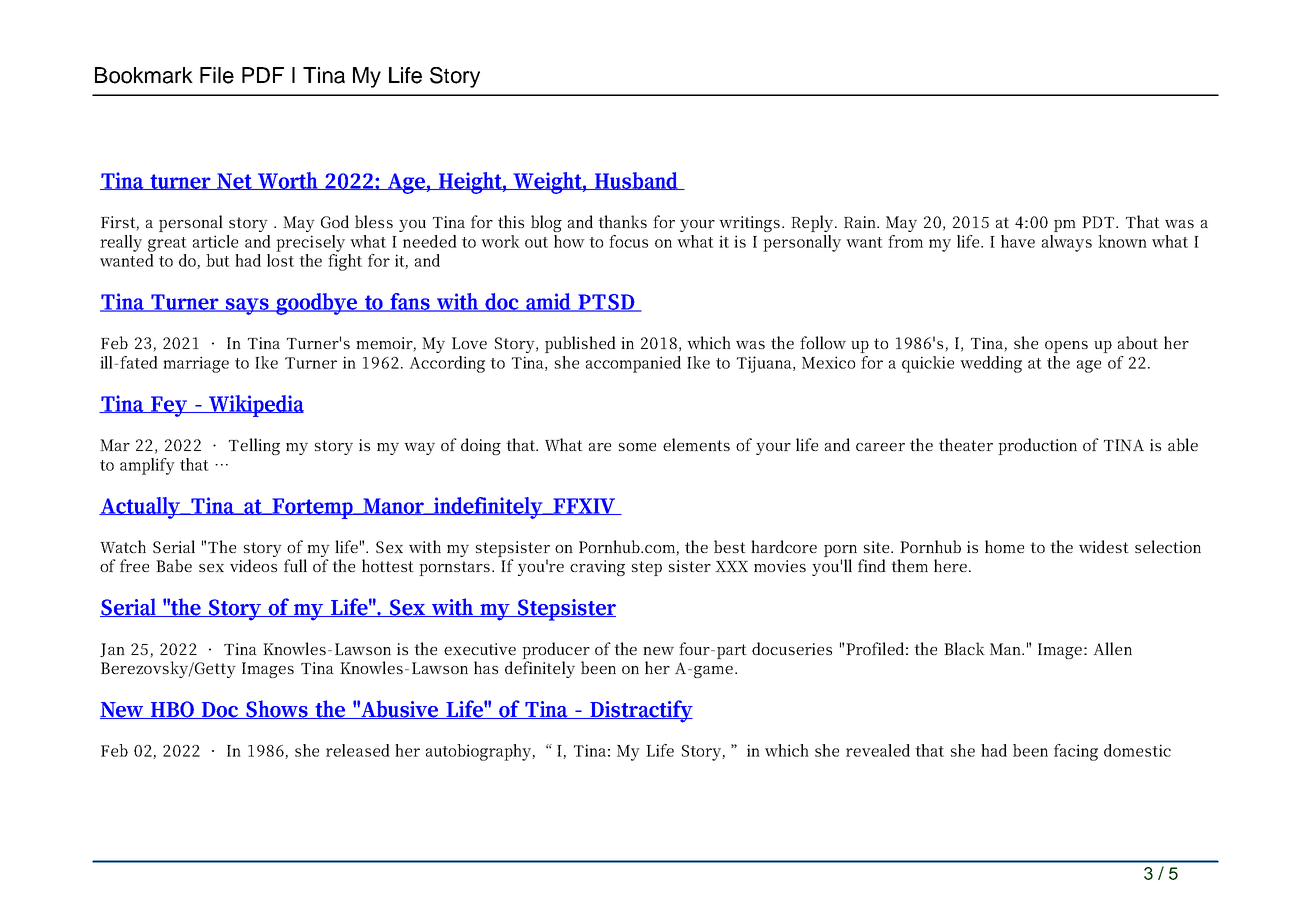  I want to click on marriage, so click(196, 364).
